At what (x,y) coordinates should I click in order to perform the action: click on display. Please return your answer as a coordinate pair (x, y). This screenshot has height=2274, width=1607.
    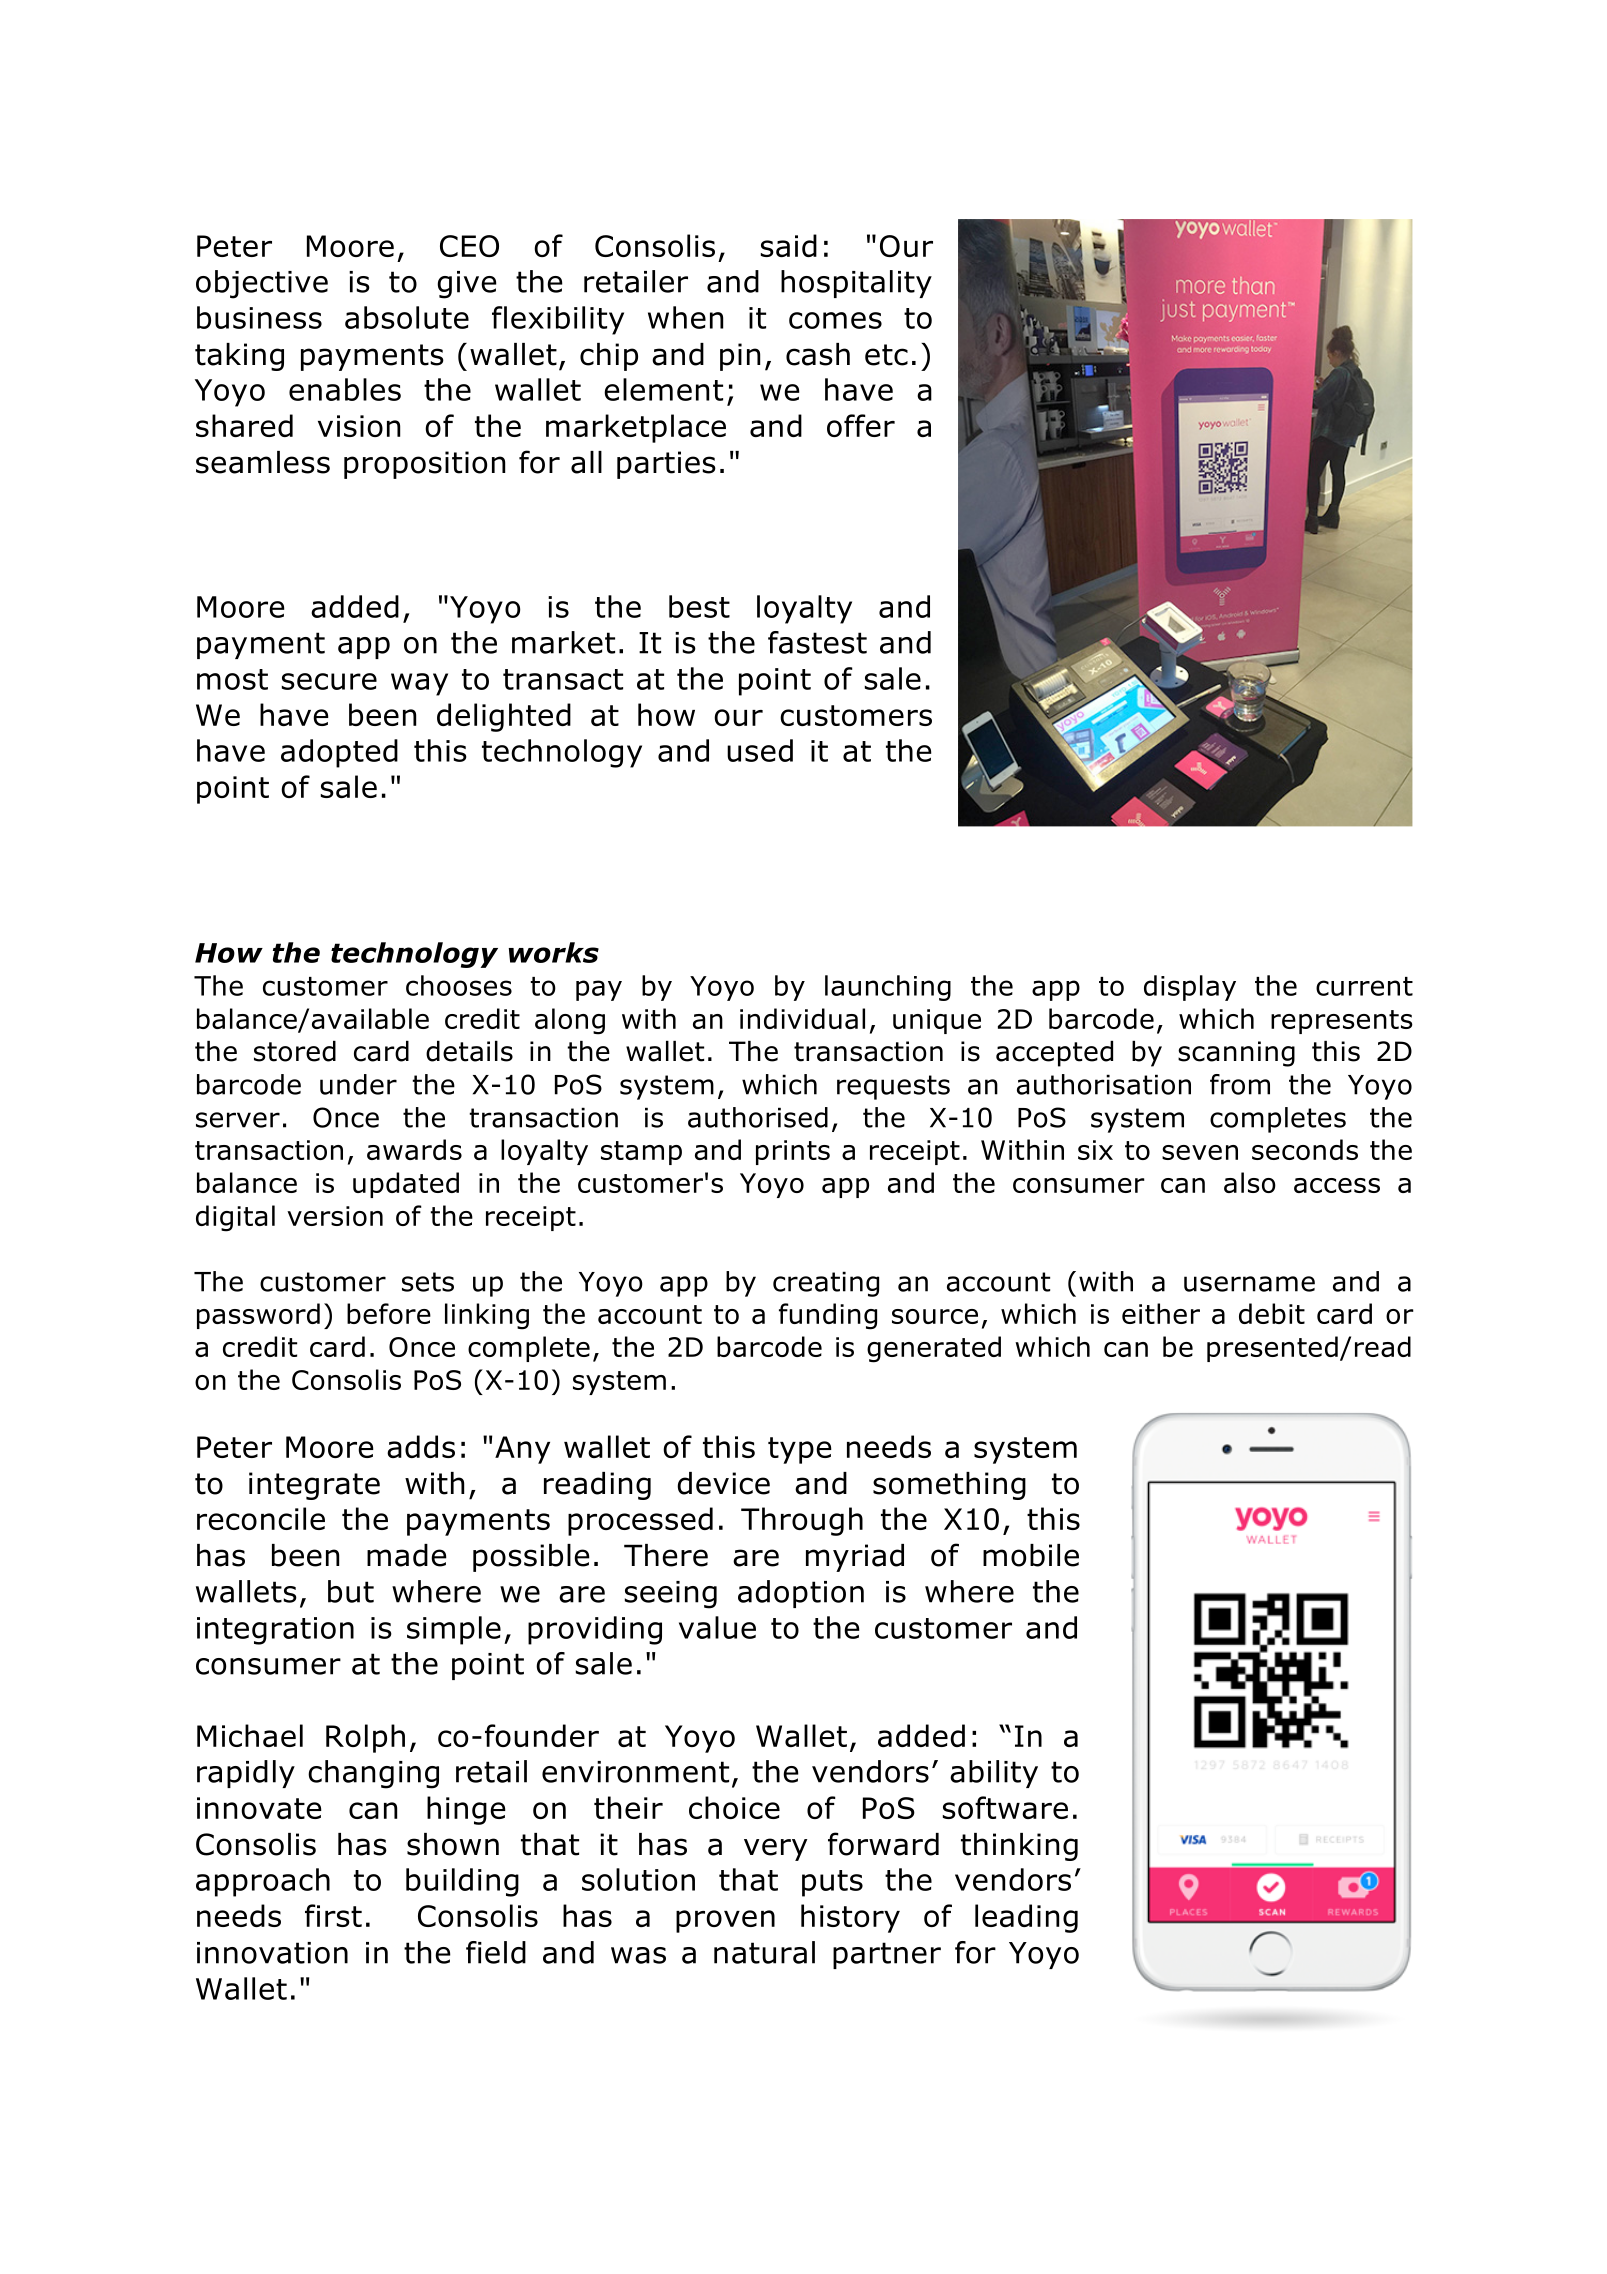
    Looking at the image, I should click on (1190, 988).
